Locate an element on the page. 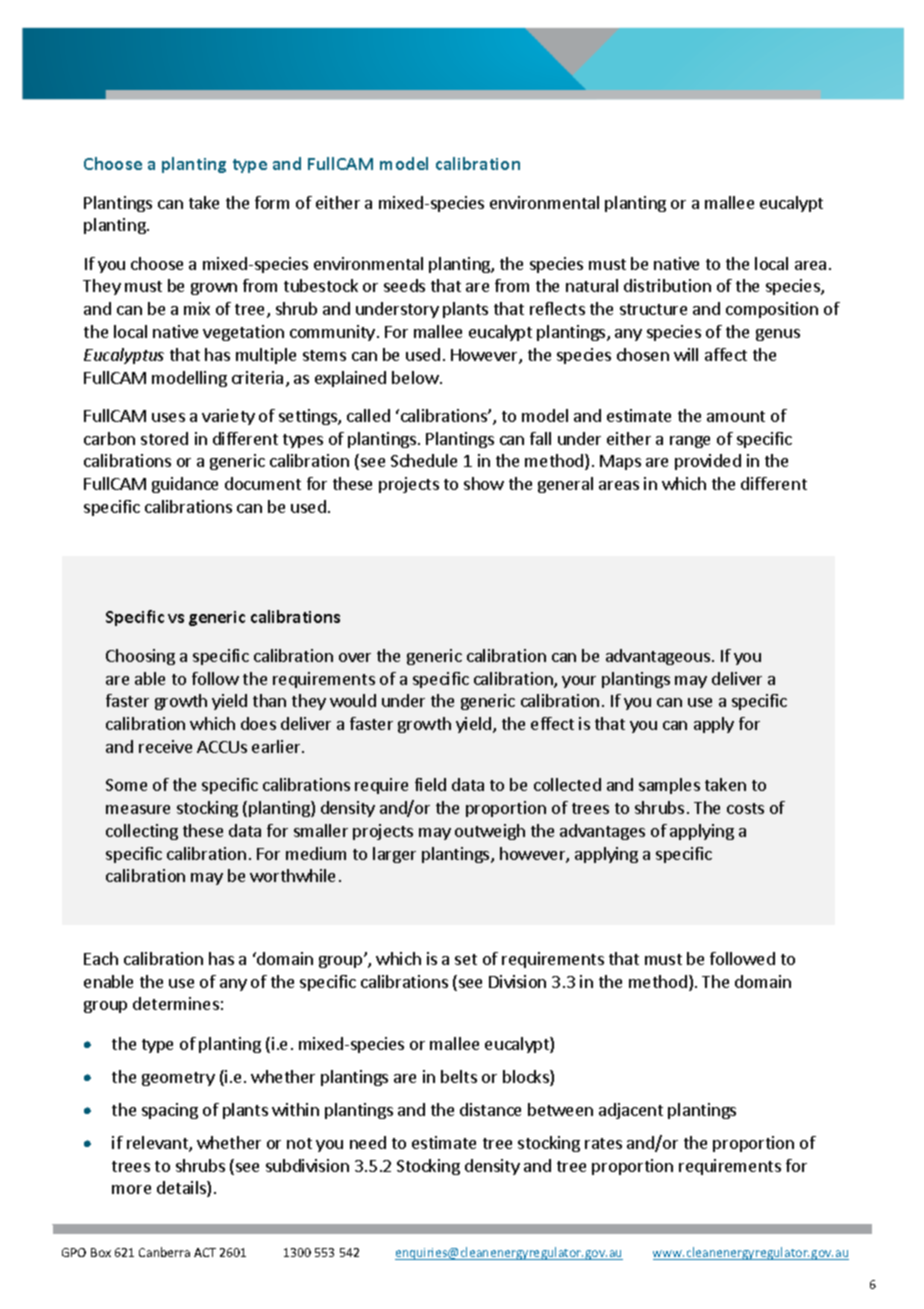 This page has width=924, height=1309. distribution is located at coordinates (667, 285).
